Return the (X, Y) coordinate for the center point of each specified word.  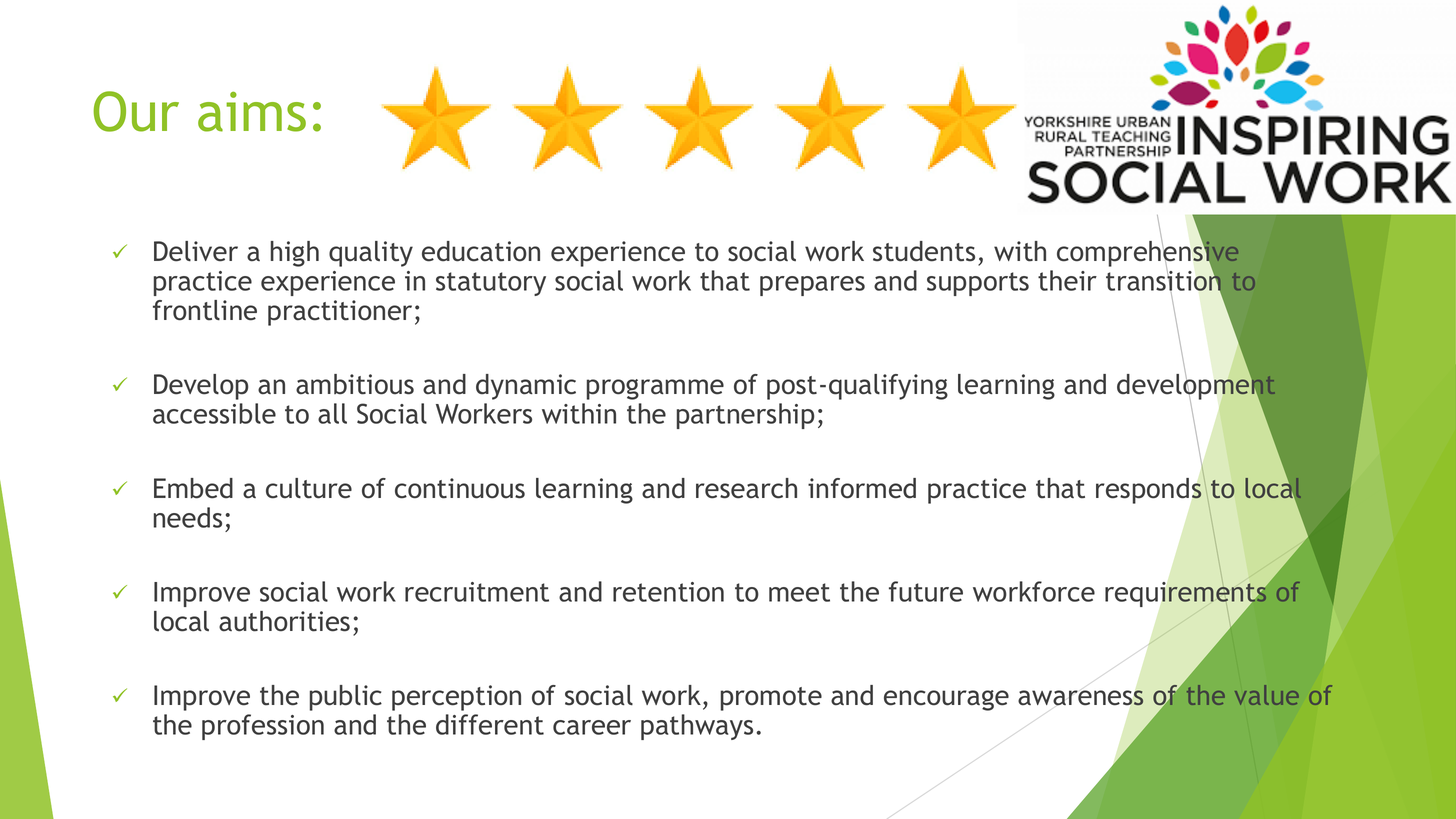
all (332, 413)
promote (771, 699)
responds (1150, 490)
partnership (746, 416)
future (926, 591)
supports (978, 284)
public (346, 698)
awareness (1081, 698)
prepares (812, 286)
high (295, 254)
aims (252, 112)
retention (668, 592)
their (1067, 280)
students (924, 251)
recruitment (477, 592)
